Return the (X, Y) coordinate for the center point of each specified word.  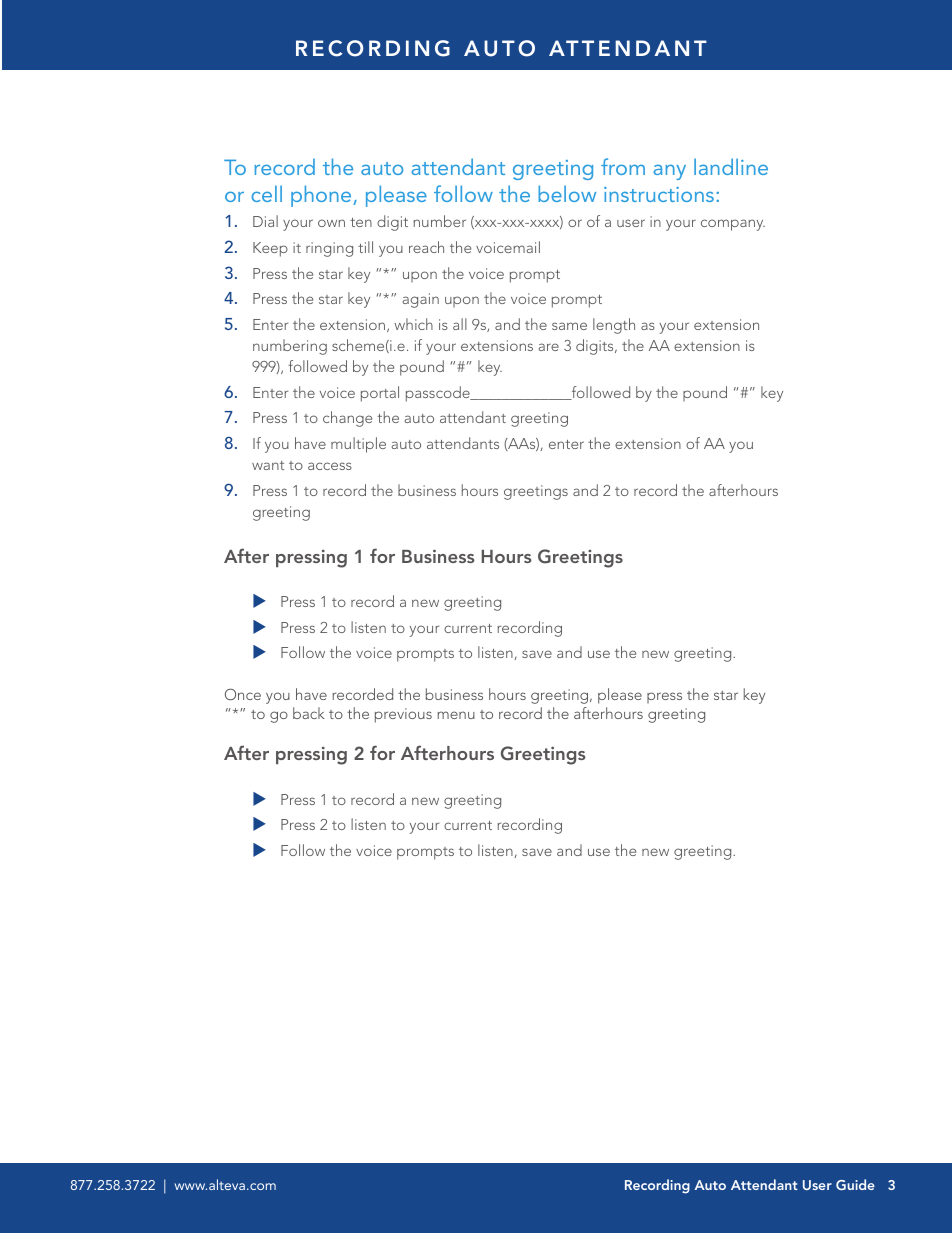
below (567, 193)
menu (456, 715)
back (309, 713)
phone (322, 196)
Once (243, 694)
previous (403, 715)
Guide (855, 1184)
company (733, 225)
